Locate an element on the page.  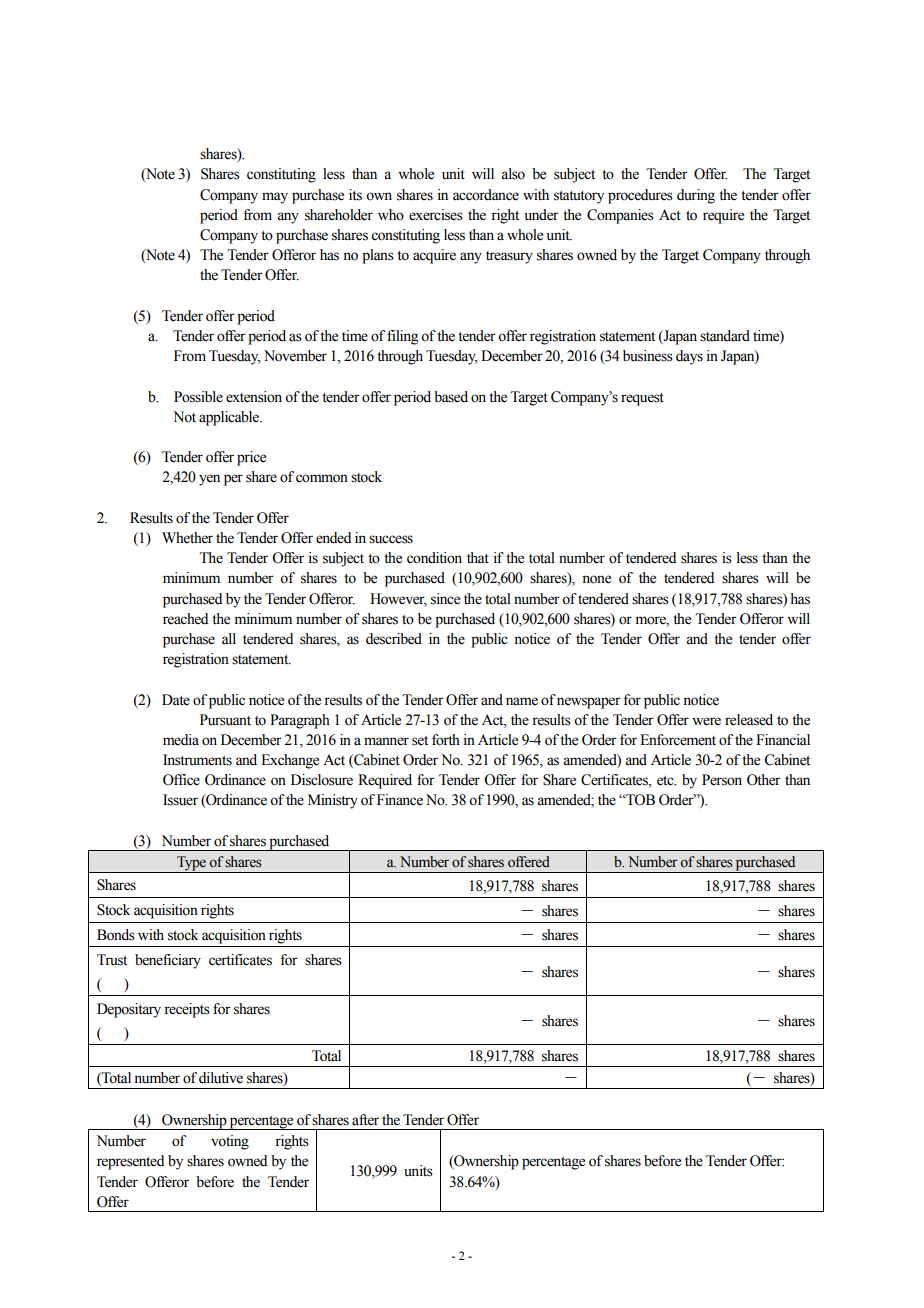
after is located at coordinates (365, 1120).
